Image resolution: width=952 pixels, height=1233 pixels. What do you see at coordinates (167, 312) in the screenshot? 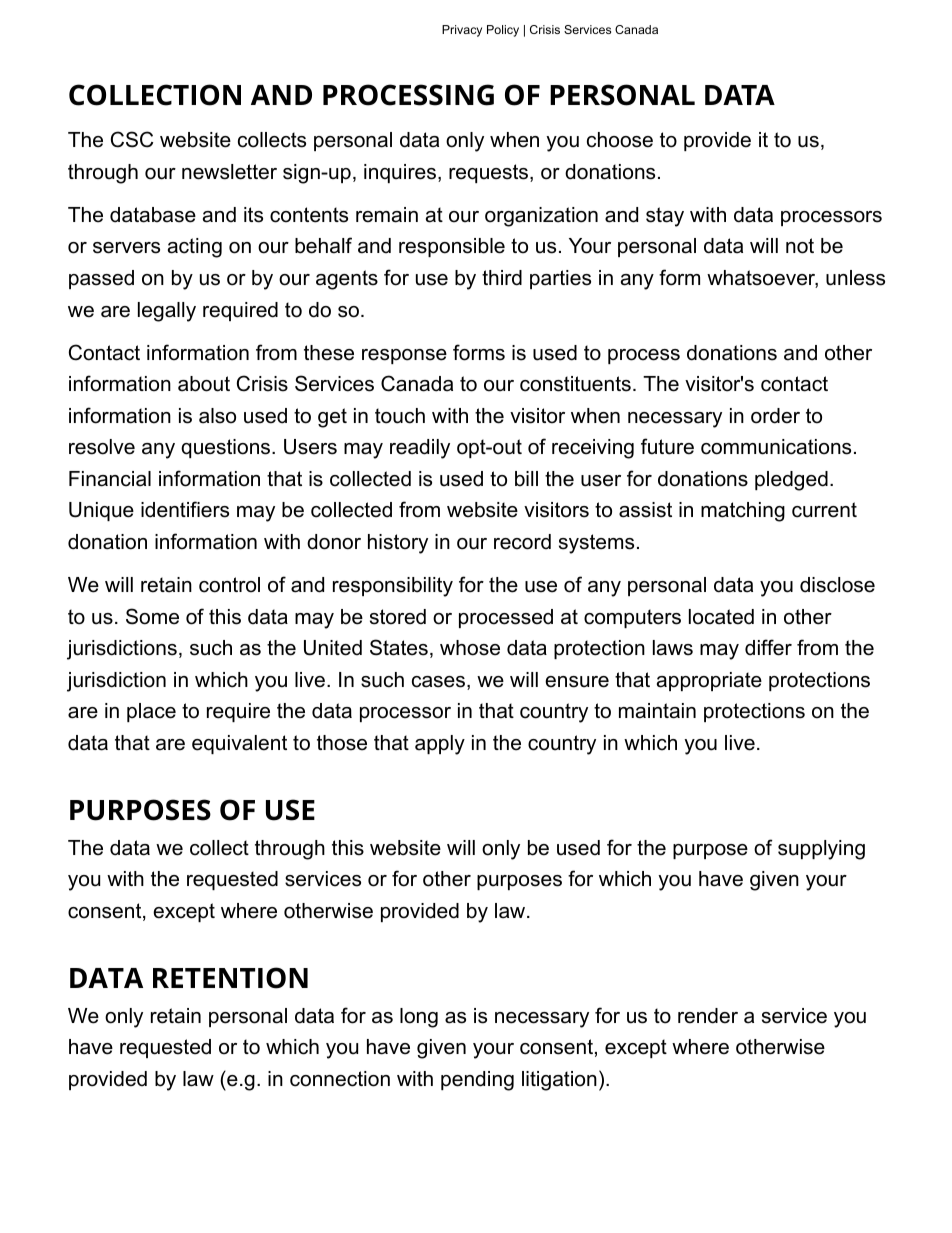
I see `legally` at bounding box center [167, 312].
